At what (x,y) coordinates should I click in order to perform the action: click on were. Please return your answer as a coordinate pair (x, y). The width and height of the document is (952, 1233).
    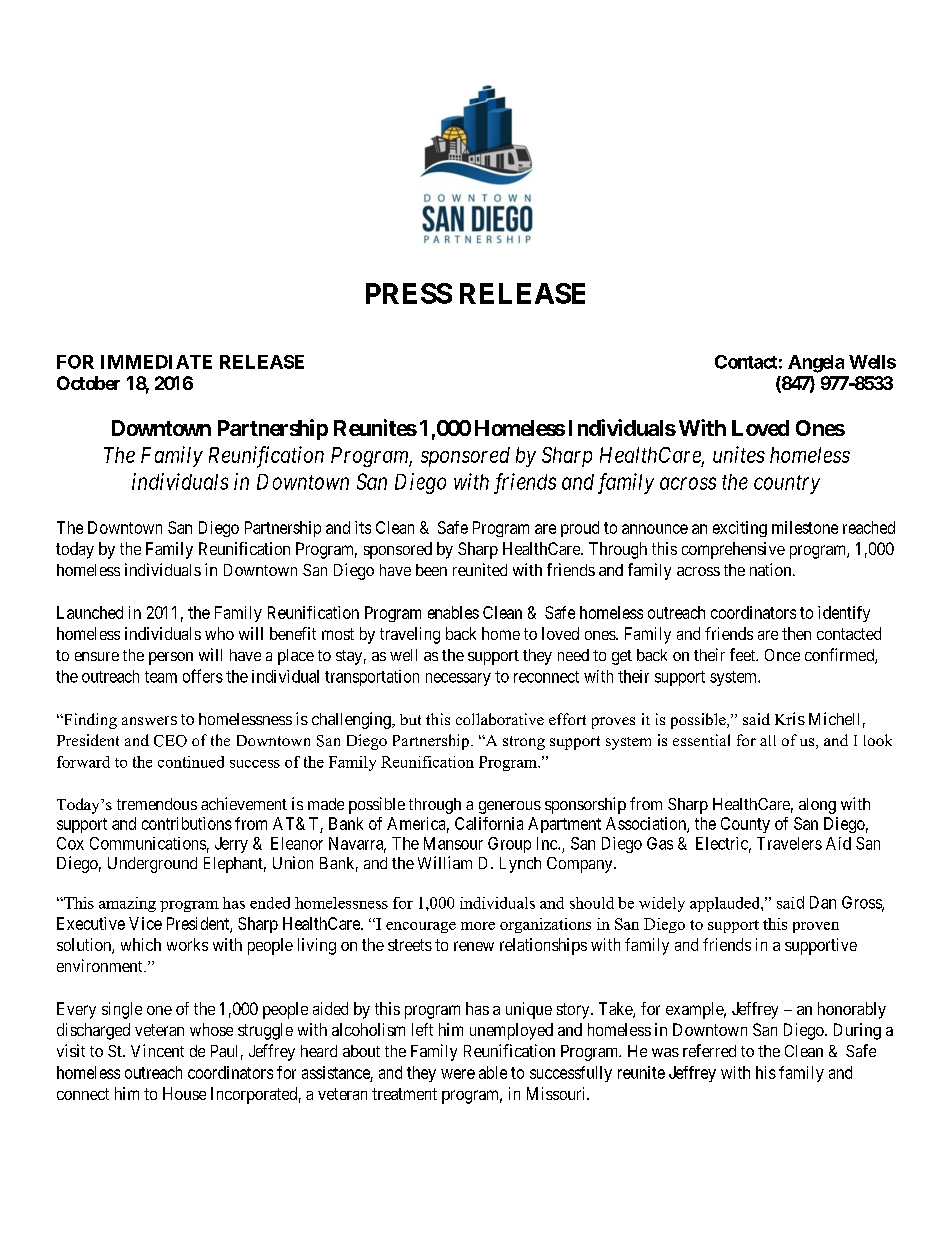
    Looking at the image, I should click on (458, 1074).
